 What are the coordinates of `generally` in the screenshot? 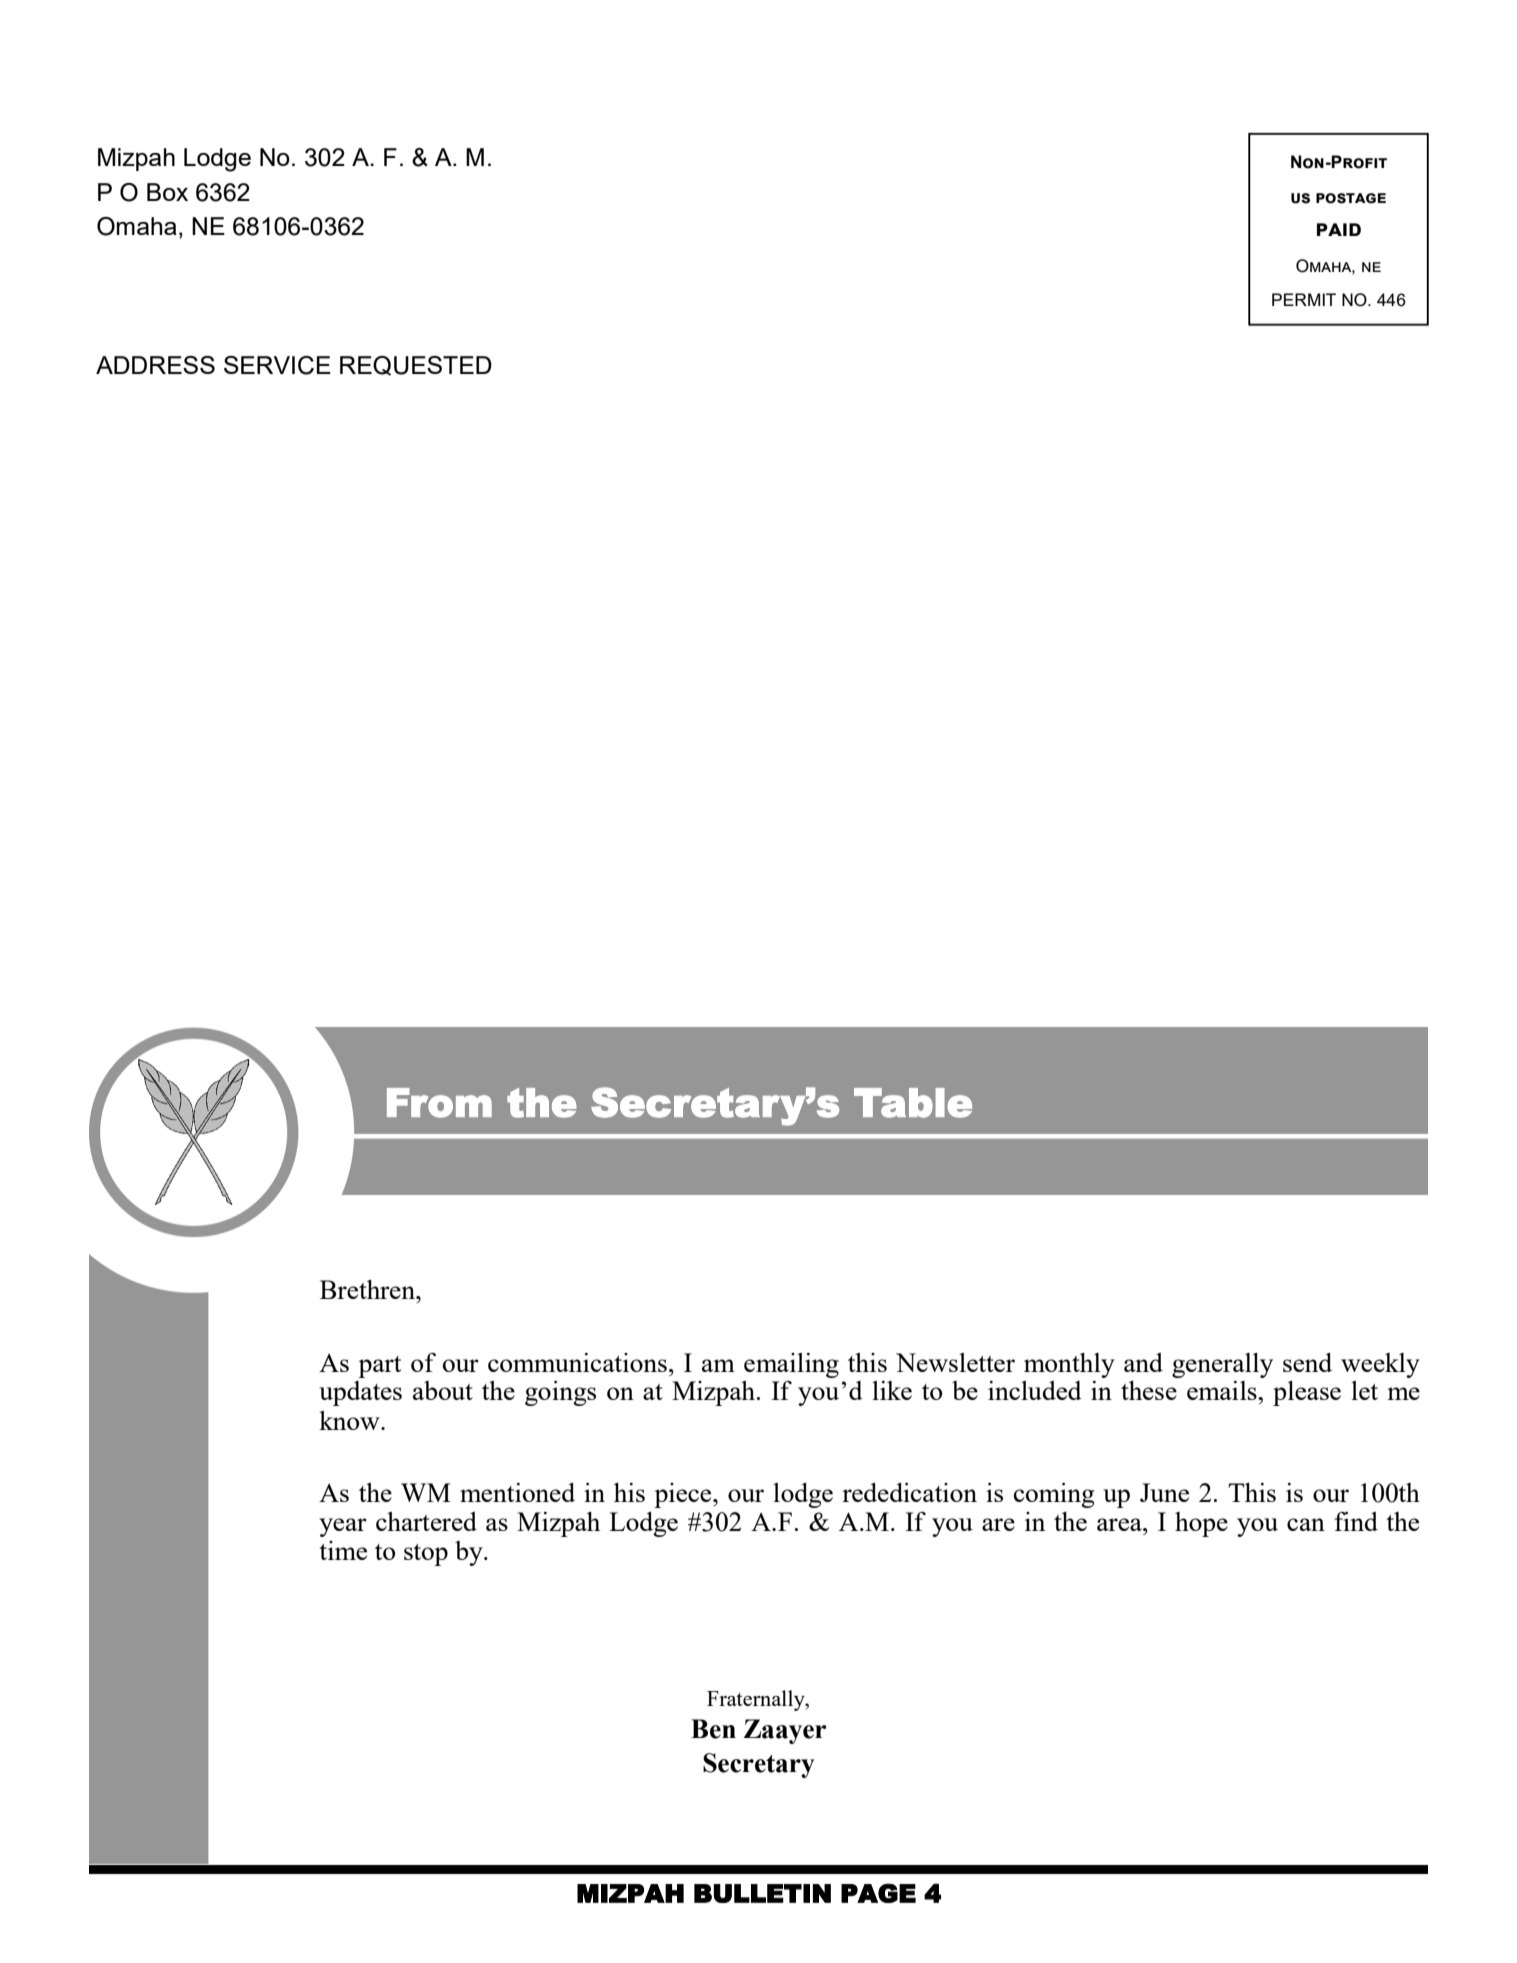 It's located at (1222, 1365).
